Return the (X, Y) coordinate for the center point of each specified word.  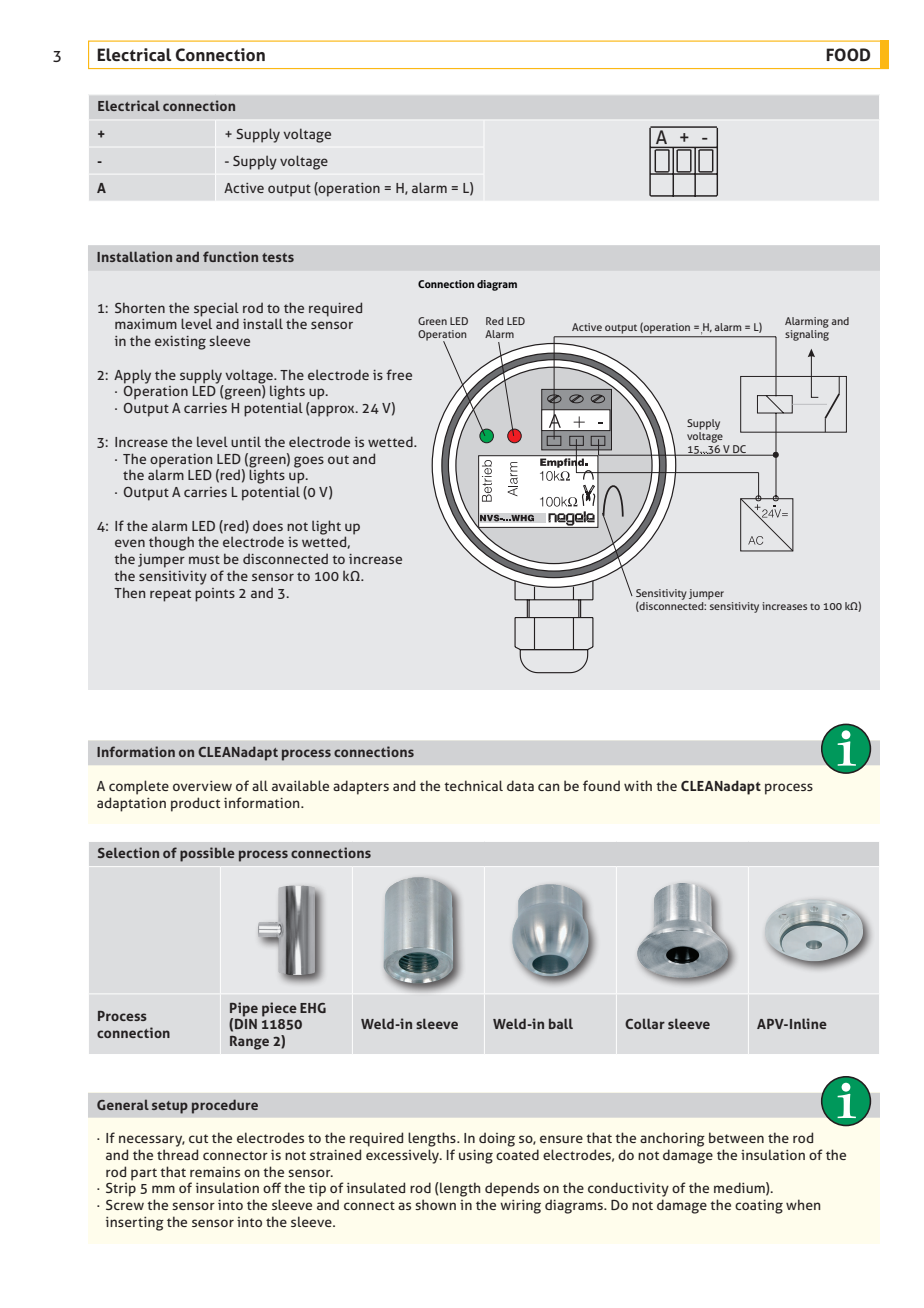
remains (215, 1172)
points (215, 595)
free (399, 374)
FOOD (848, 55)
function (230, 256)
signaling (807, 335)
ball (561, 1023)
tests (278, 257)
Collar (645, 1023)
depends (512, 1189)
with (638, 785)
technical (473, 785)
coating (759, 1207)
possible (207, 854)
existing (180, 343)
